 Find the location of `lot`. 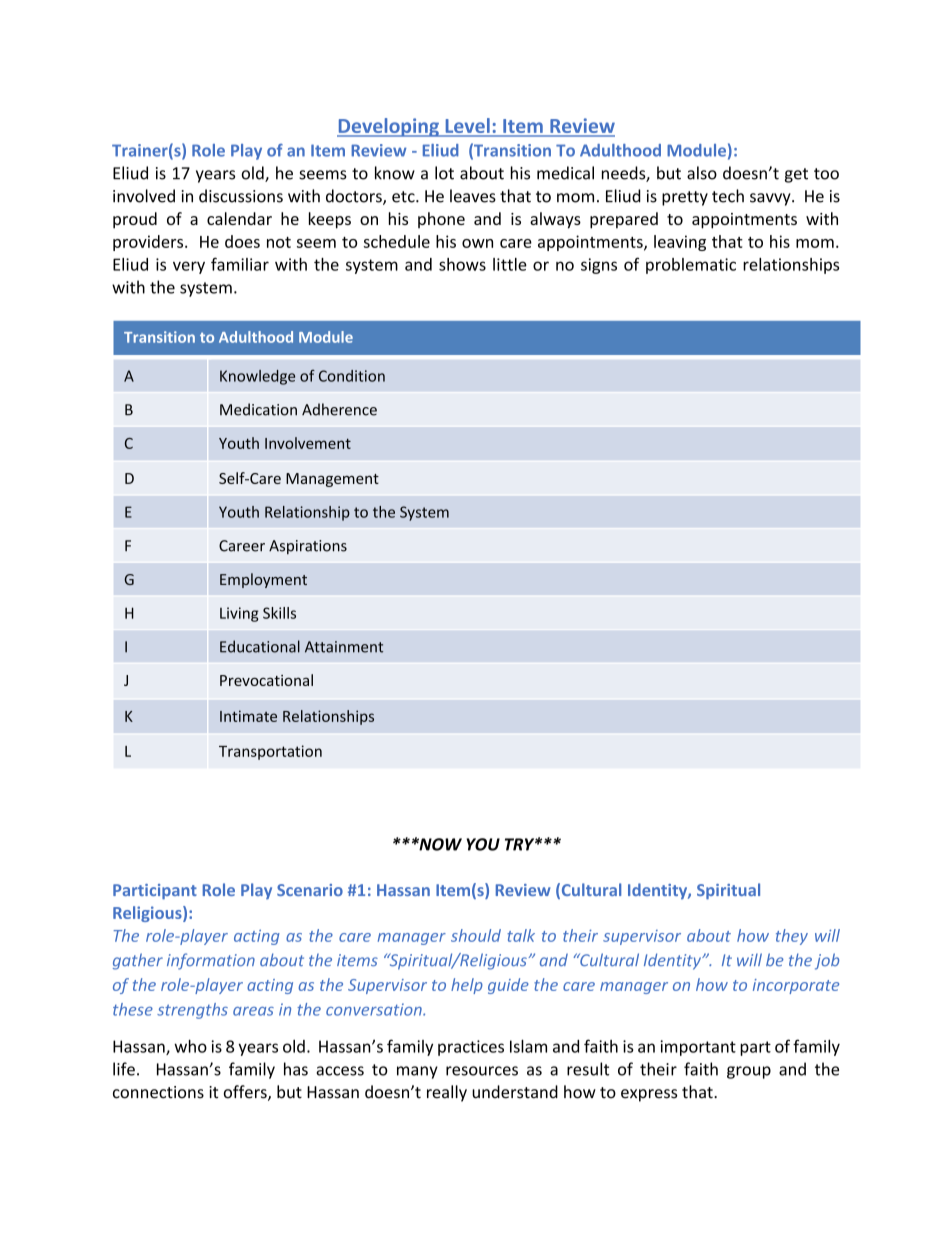

lot is located at coordinates (444, 173).
